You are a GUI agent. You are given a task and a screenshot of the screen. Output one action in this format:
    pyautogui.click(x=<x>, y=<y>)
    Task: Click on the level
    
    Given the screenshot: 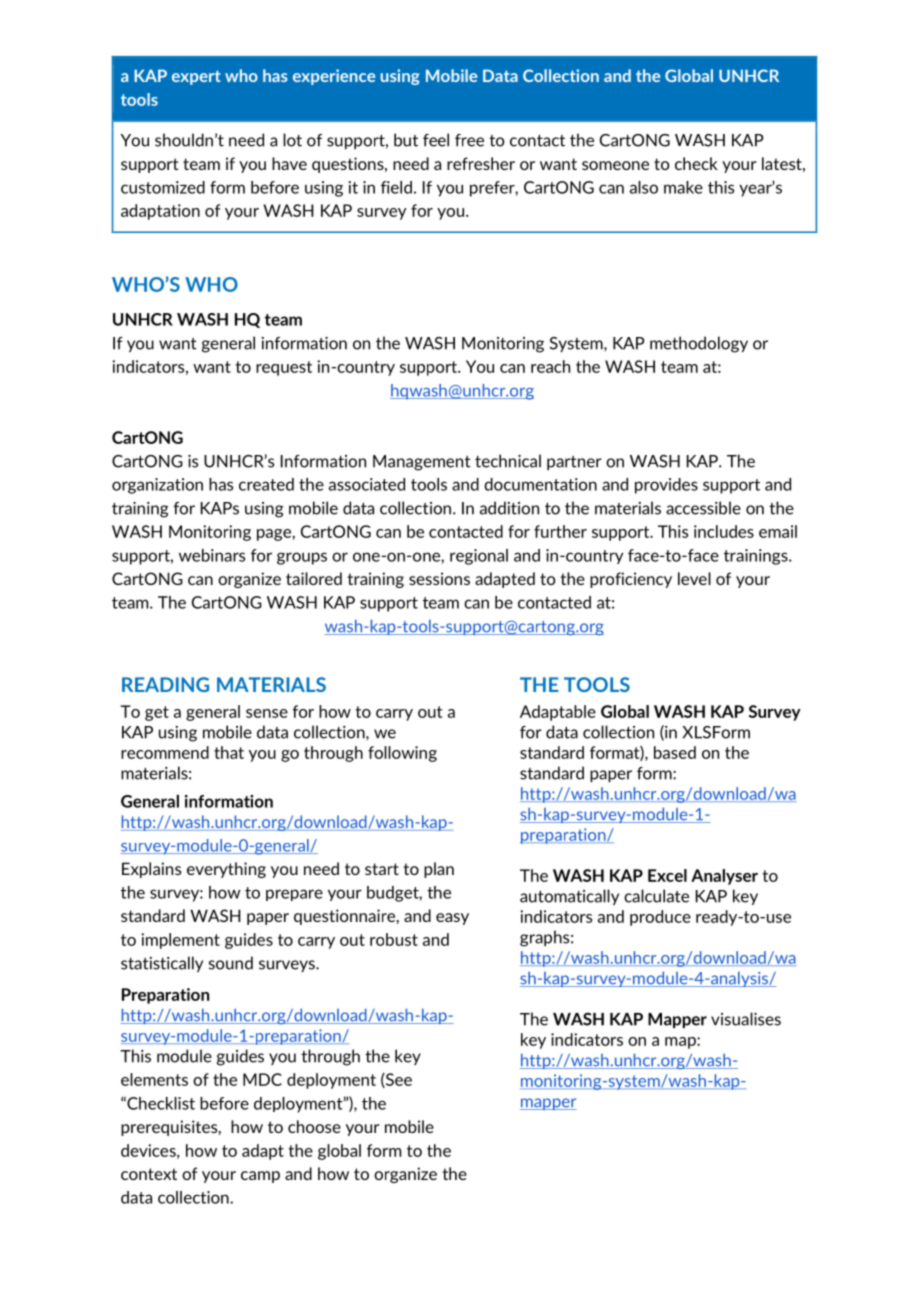 What is the action you would take?
    pyautogui.click(x=694, y=578)
